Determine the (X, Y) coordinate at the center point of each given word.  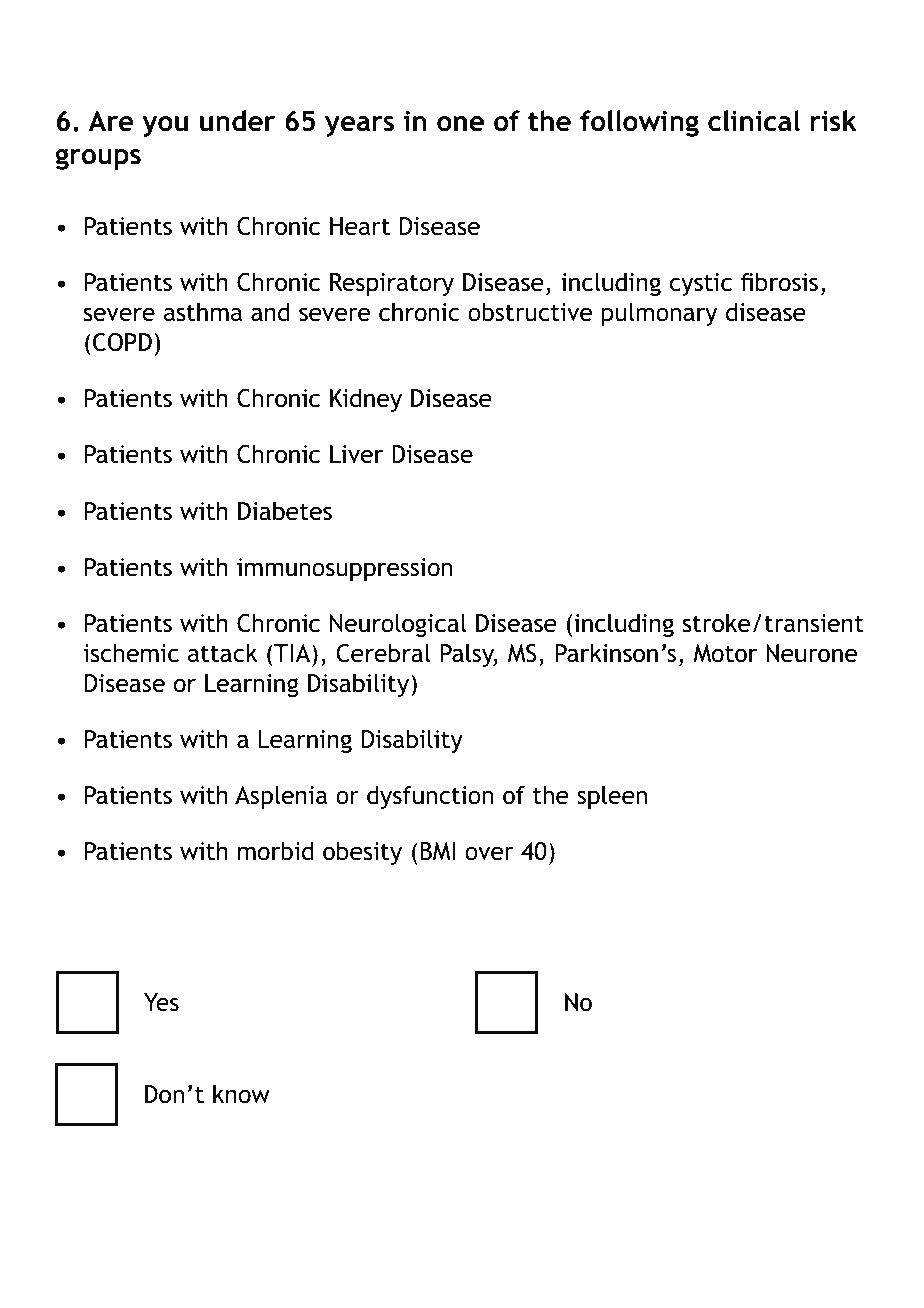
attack (223, 653)
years (359, 126)
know (241, 1094)
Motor (725, 653)
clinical (754, 121)
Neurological (398, 625)
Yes (161, 1002)
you (165, 126)
